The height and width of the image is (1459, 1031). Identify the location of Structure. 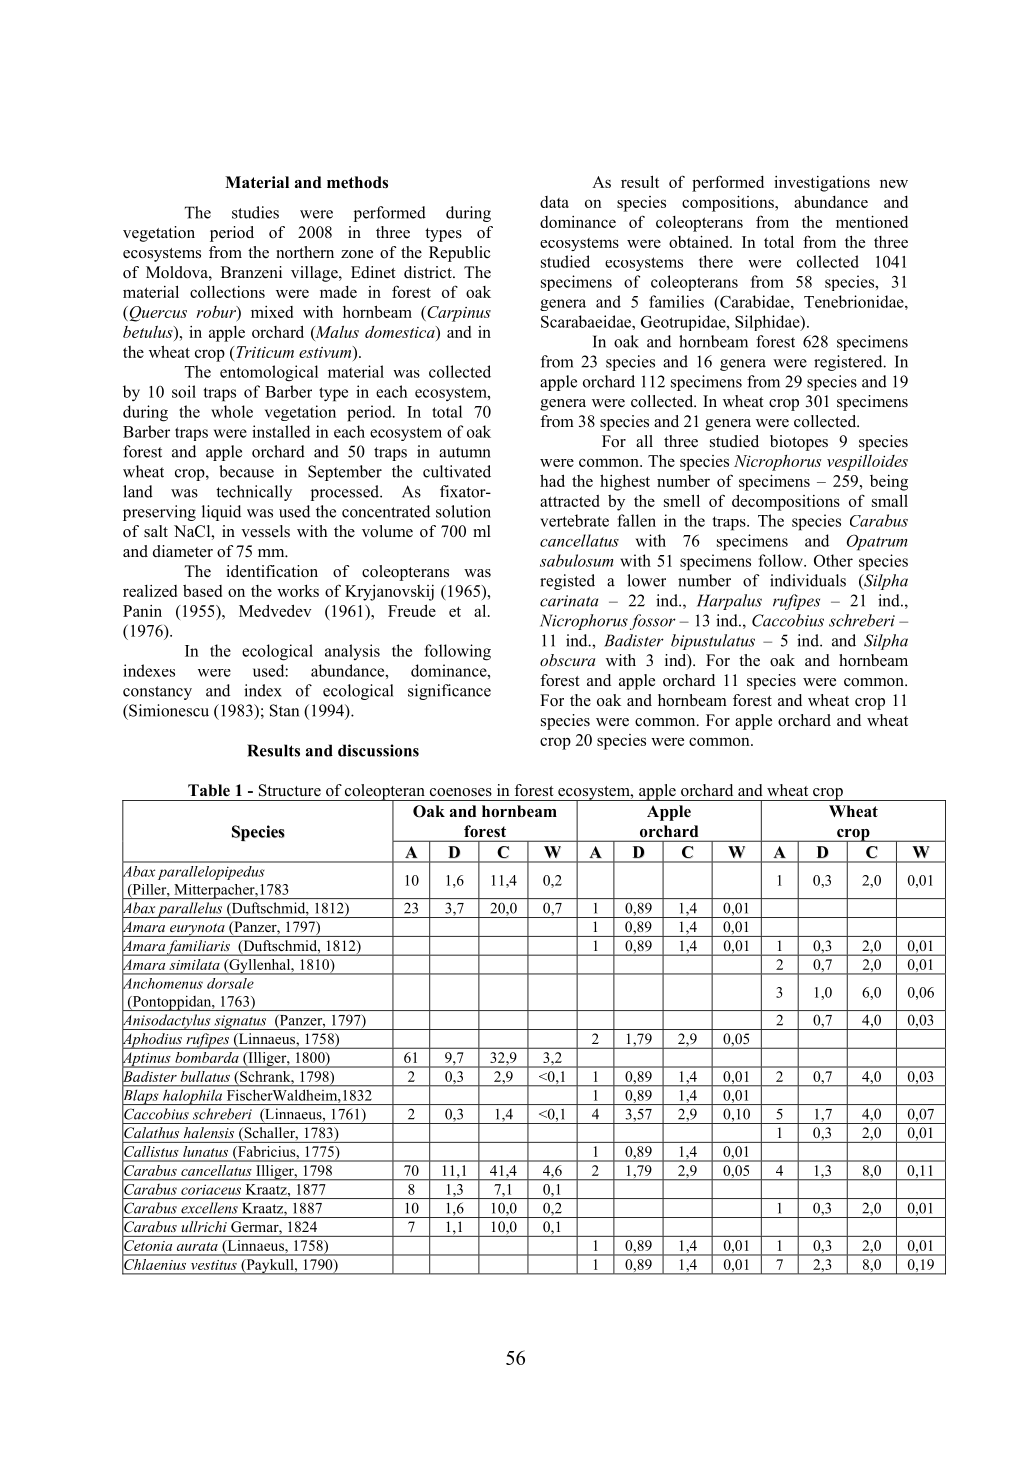
(290, 790).
